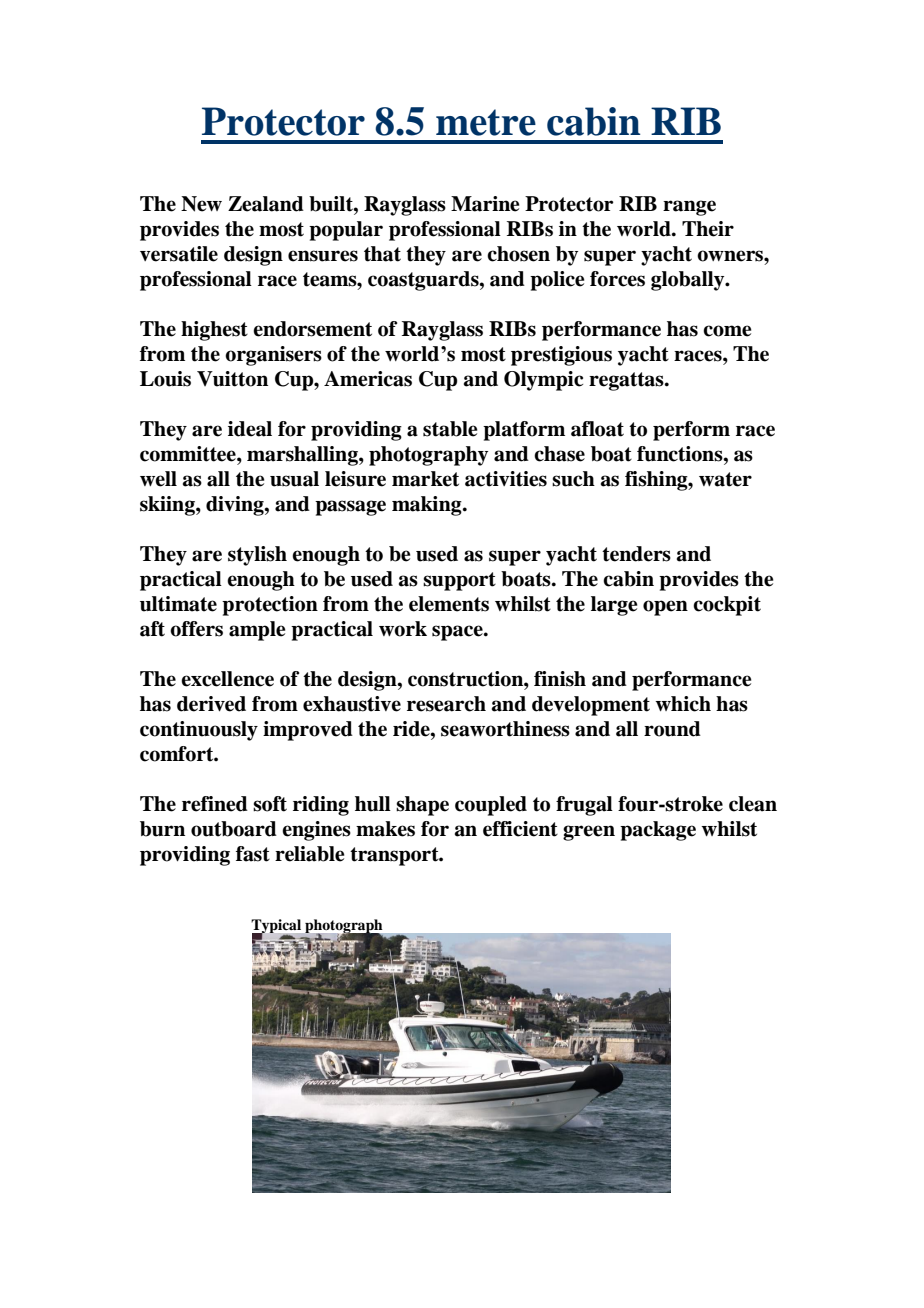  What do you see at coordinates (450, 429) in the screenshot?
I see `stable` at bounding box center [450, 429].
